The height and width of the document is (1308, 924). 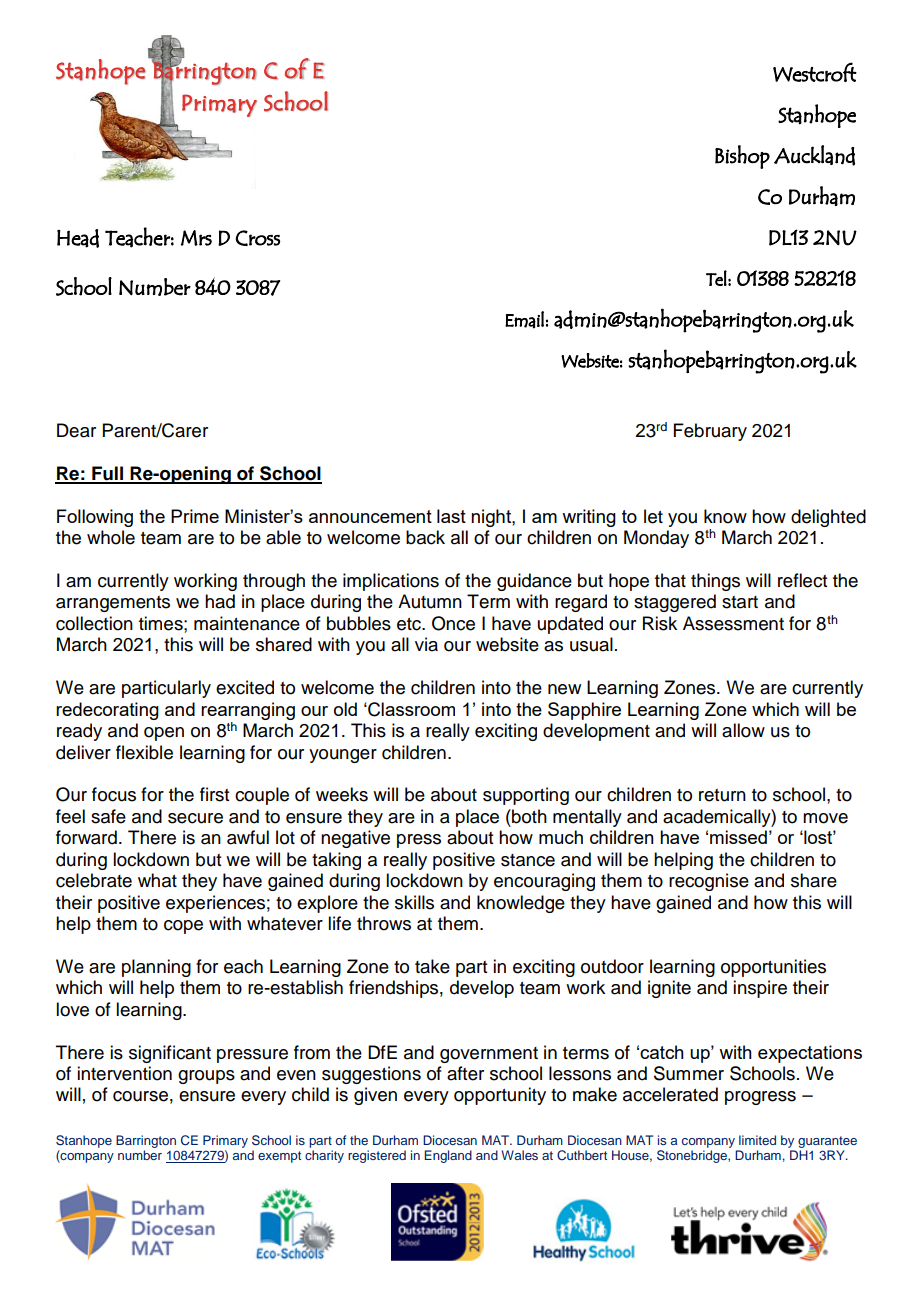 What do you see at coordinates (710, 432) in the document?
I see `February` at bounding box center [710, 432].
